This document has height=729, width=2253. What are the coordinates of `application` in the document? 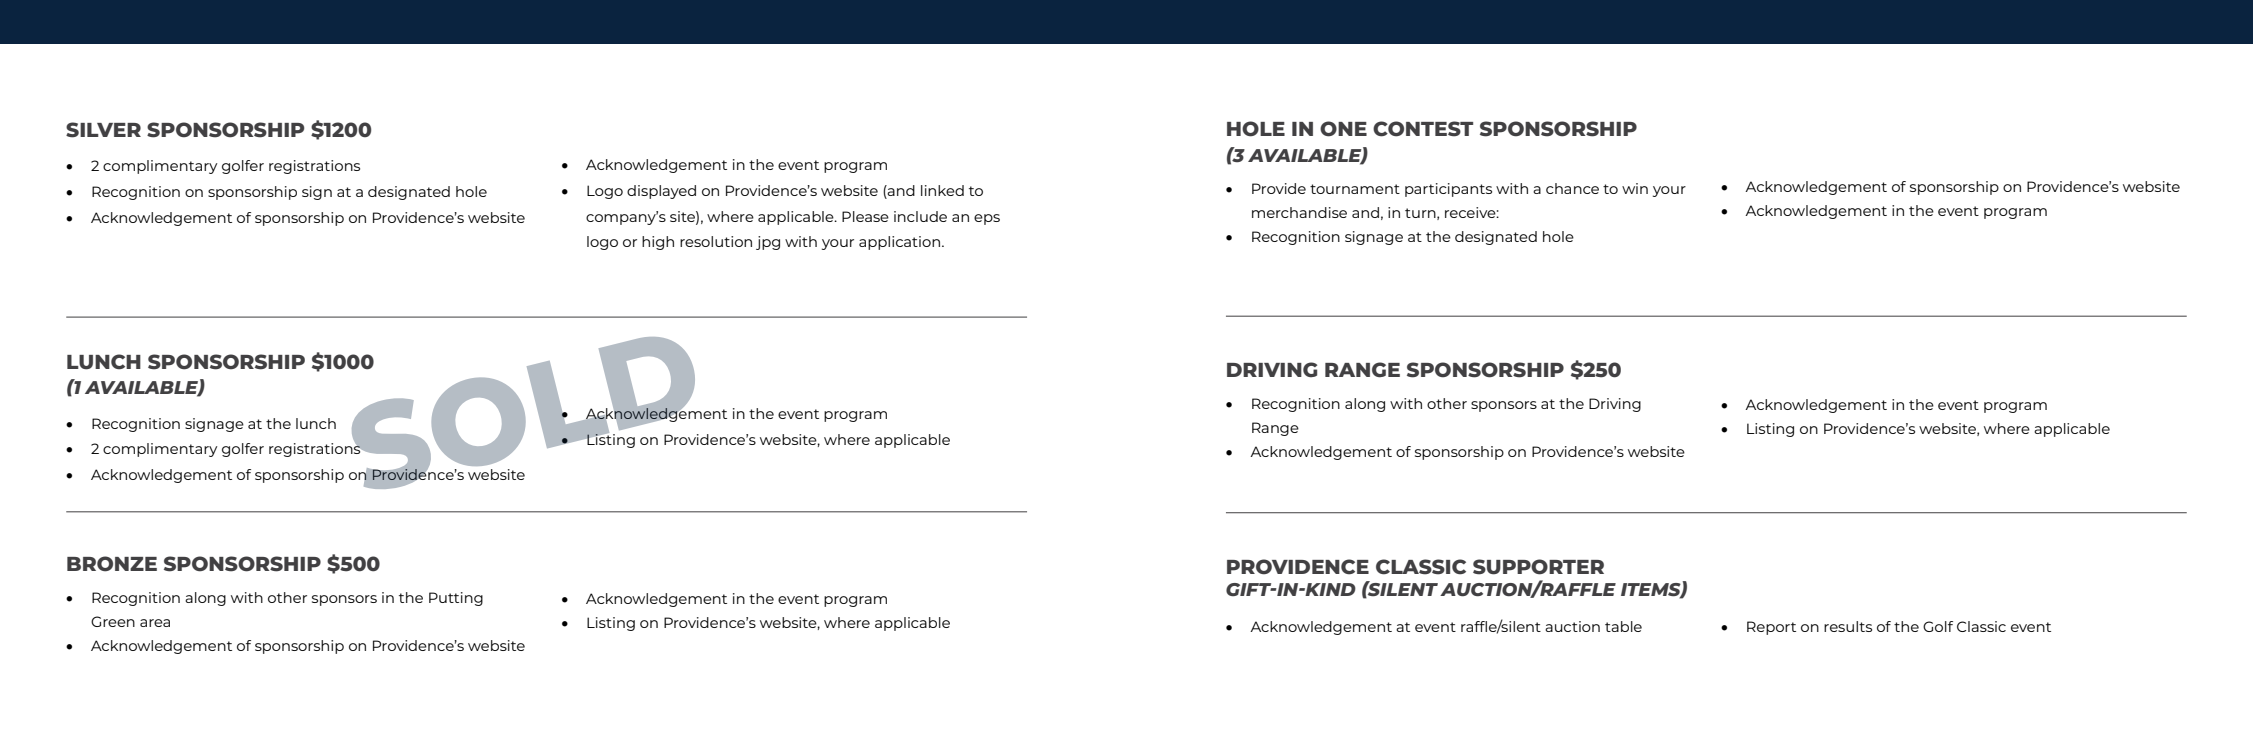 It's located at (901, 243).
